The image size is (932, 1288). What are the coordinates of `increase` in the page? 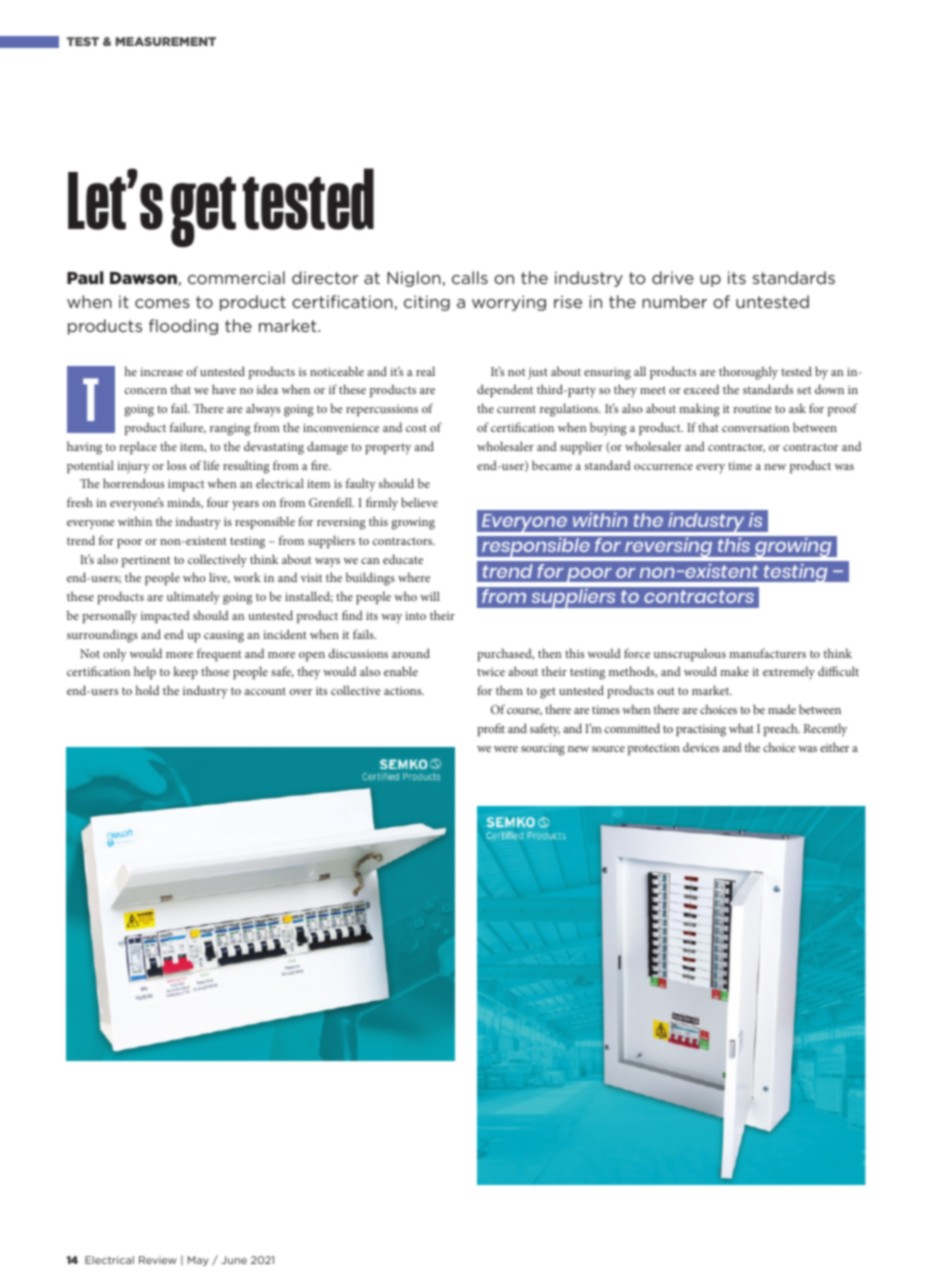 It's located at (161, 371).
